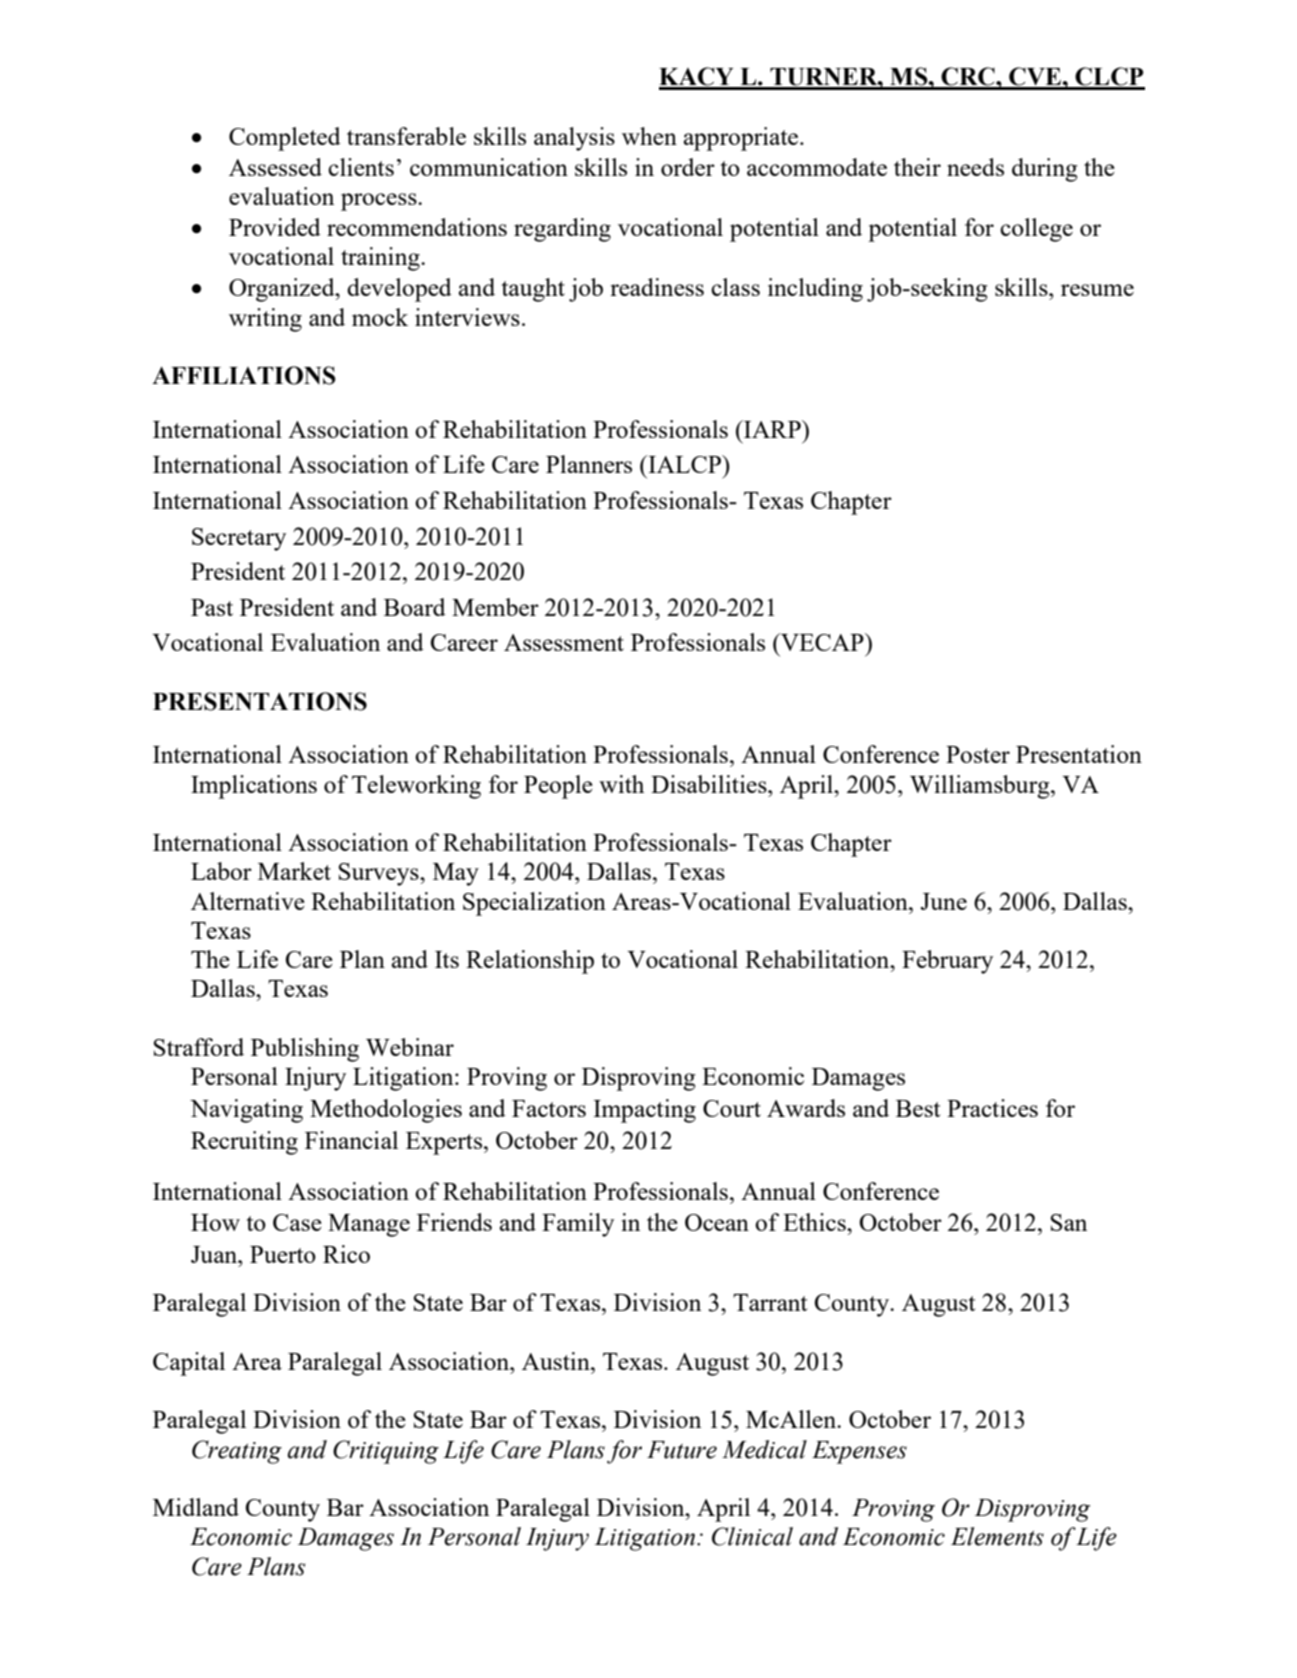 The image size is (1297, 1678). What do you see at coordinates (975, 167) in the image?
I see `needs` at bounding box center [975, 167].
